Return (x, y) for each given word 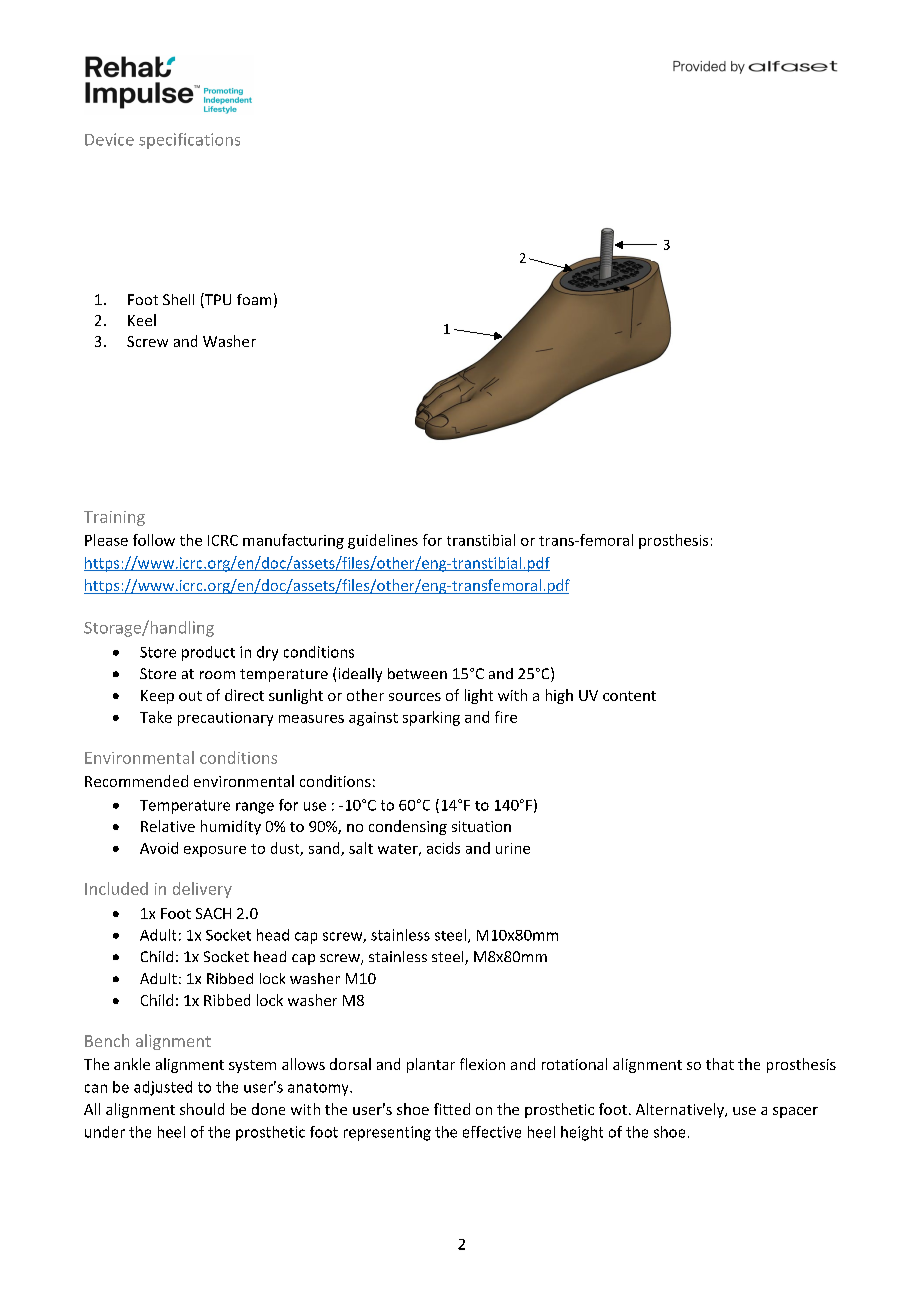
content (629, 696)
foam (254, 299)
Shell (178, 299)
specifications (189, 141)
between (417, 673)
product (208, 653)
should (202, 1109)
